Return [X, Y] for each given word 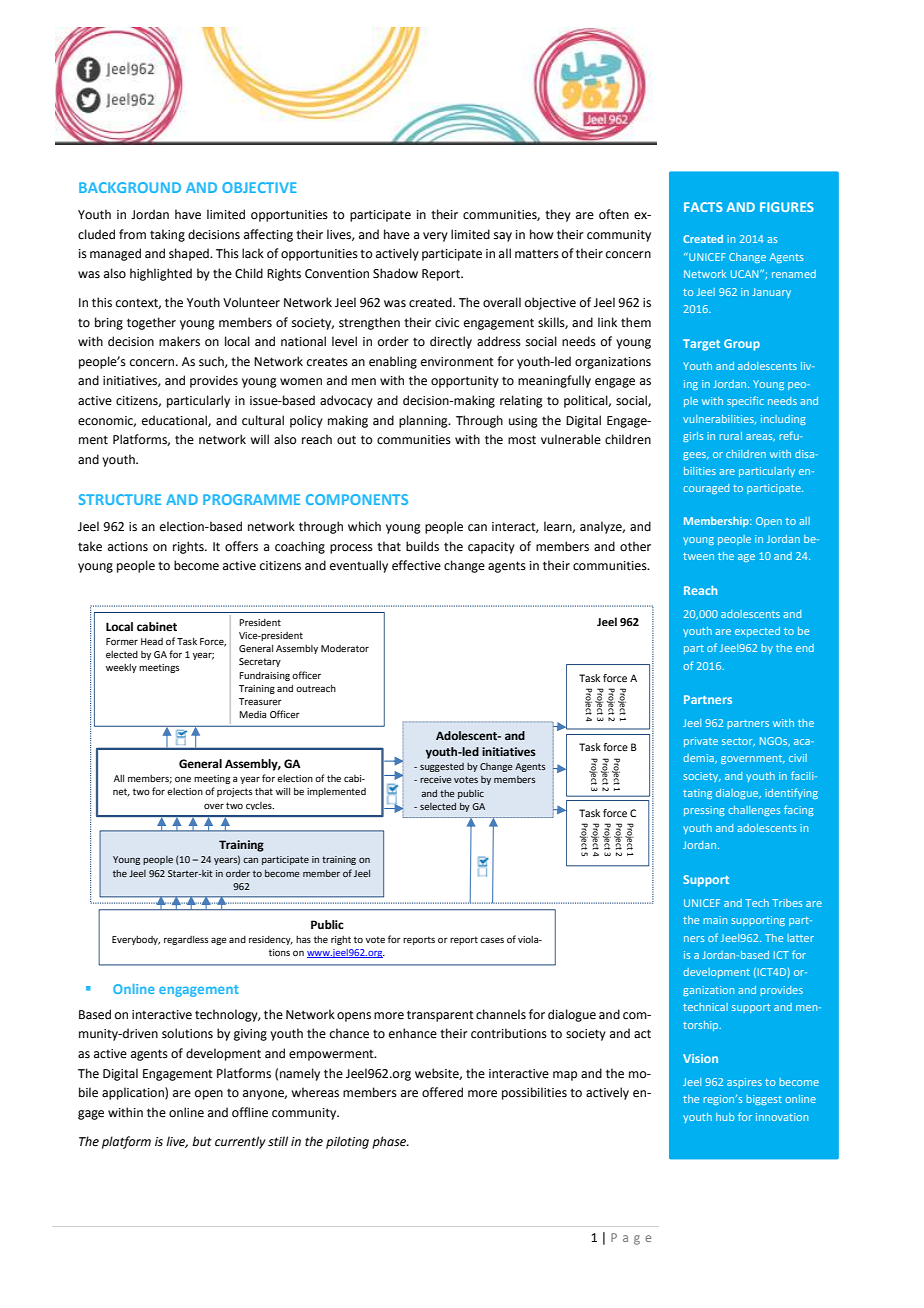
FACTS [703, 207]
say [503, 237]
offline [250, 1112]
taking [167, 235]
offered [442, 1092]
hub [725, 1117]
